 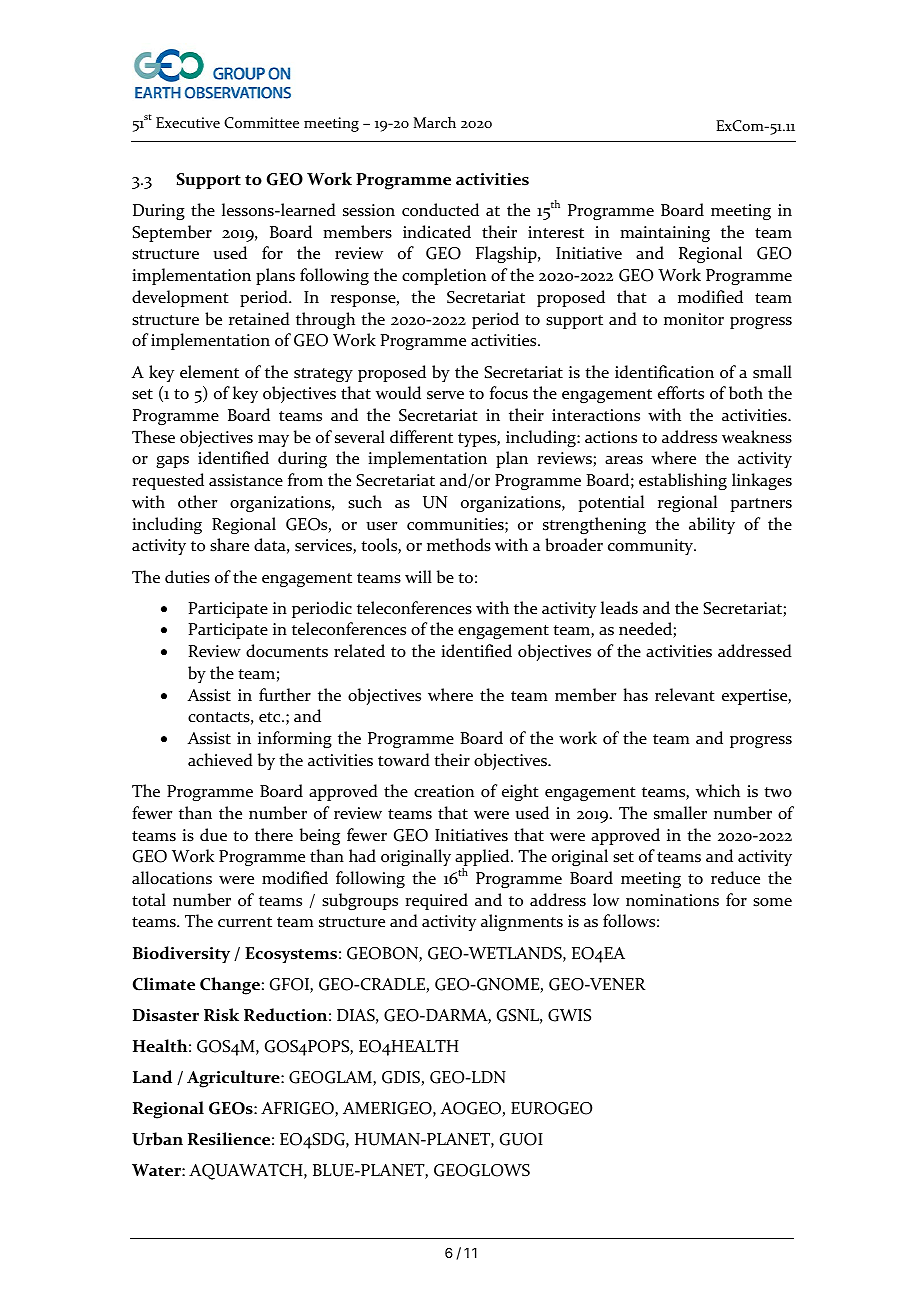 What do you see at coordinates (672, 900) in the screenshot?
I see `nominations` at bounding box center [672, 900].
